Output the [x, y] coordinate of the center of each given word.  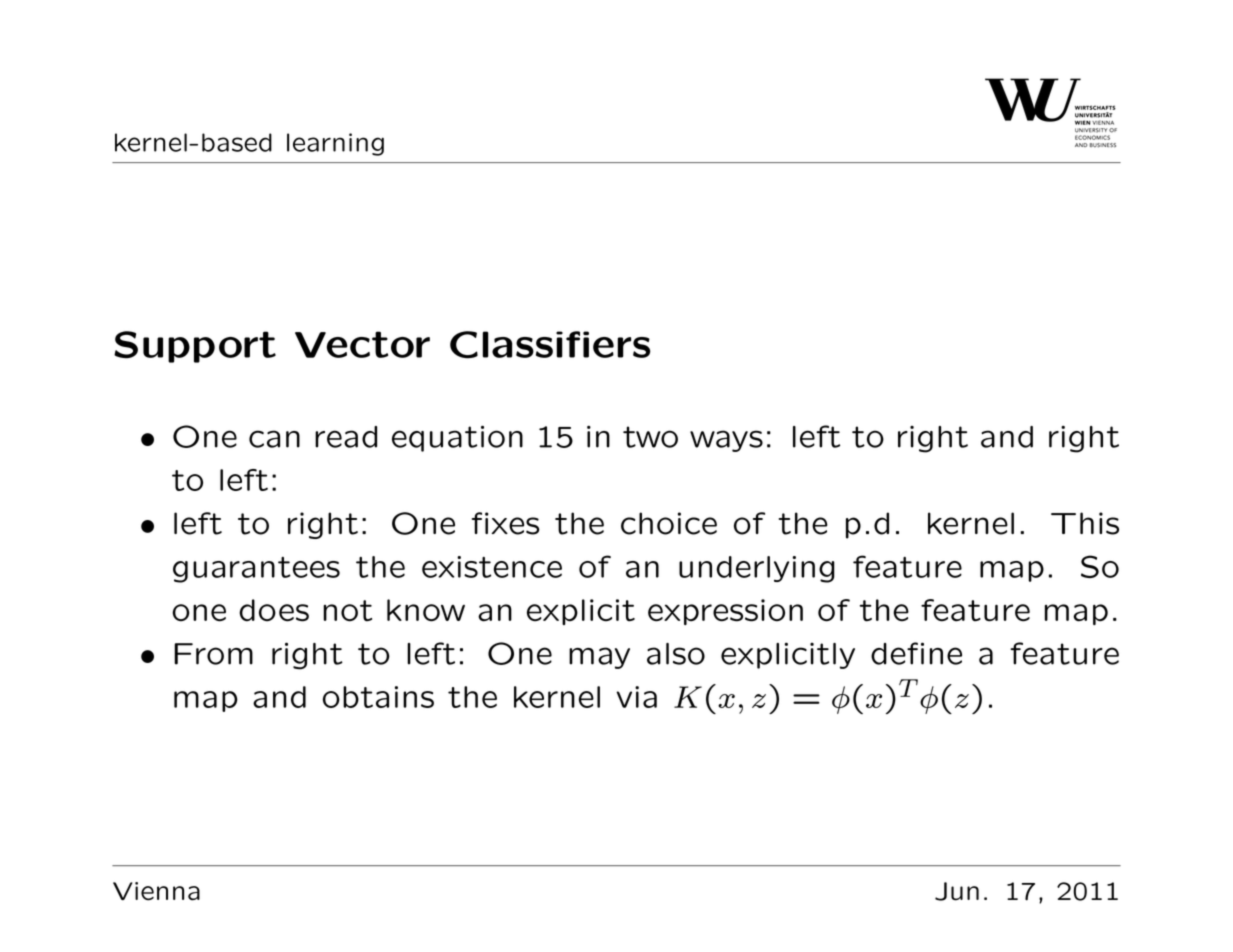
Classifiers [550, 345]
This [1085, 523]
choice [669, 523]
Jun [957, 891]
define [916, 653]
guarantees [256, 570]
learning [335, 144]
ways [726, 441]
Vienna [156, 891]
